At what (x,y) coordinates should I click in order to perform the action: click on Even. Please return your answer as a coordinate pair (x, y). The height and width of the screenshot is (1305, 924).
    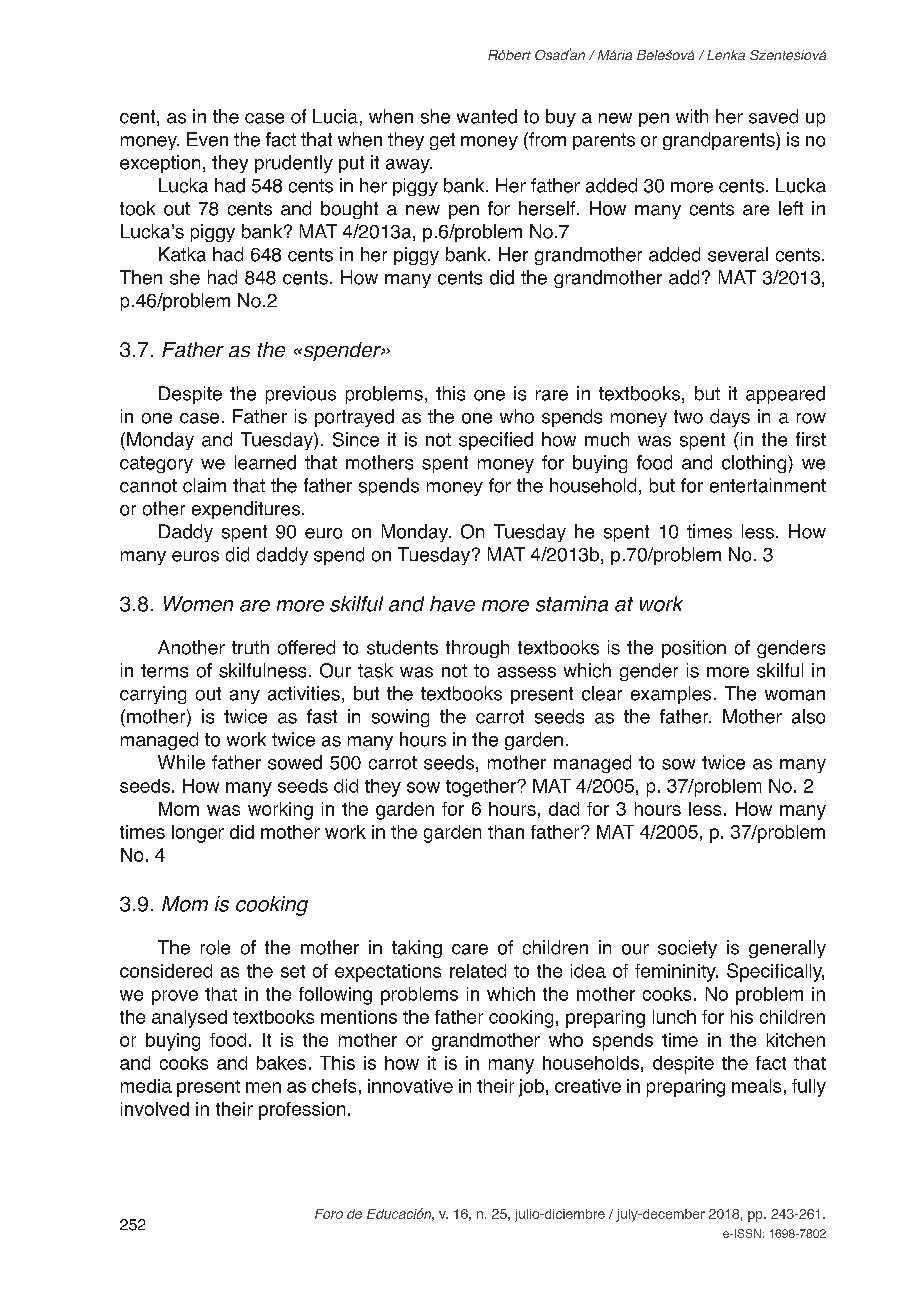
    Looking at the image, I should click on (207, 139).
